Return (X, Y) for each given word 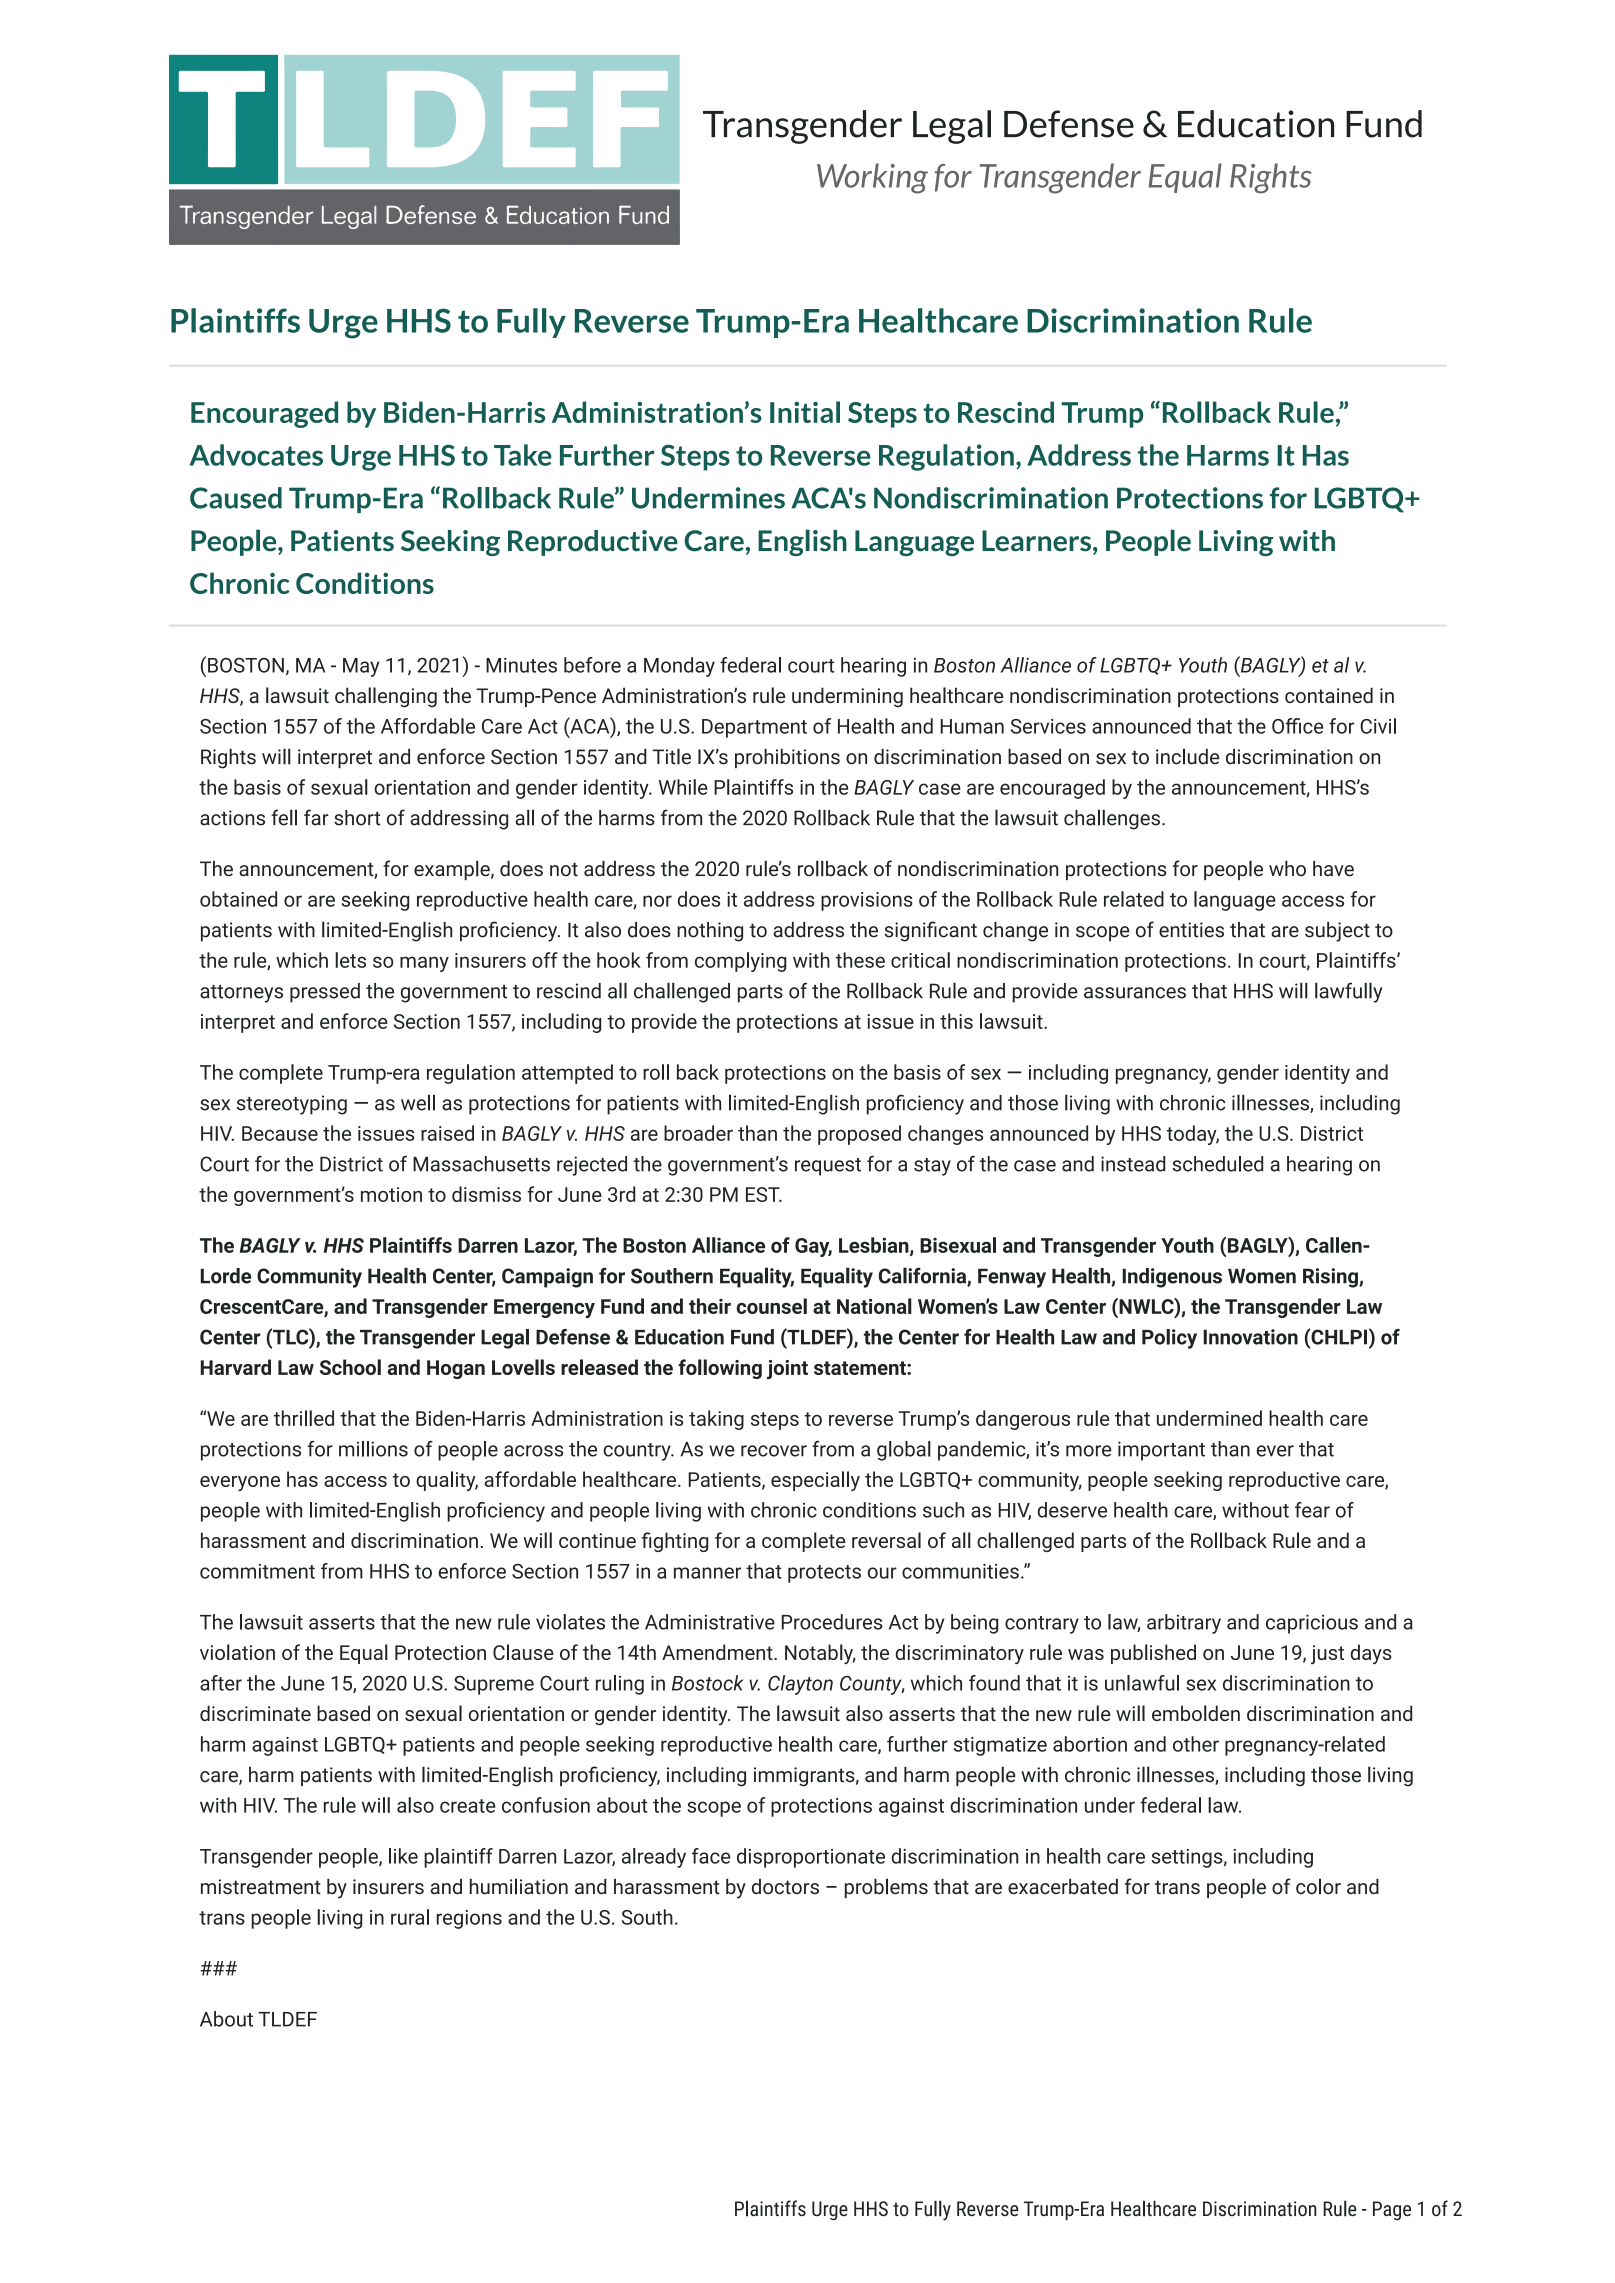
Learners (1036, 541)
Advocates (256, 455)
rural (410, 1917)
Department (754, 728)
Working (872, 178)
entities (1191, 930)
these (860, 960)
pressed (325, 993)
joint (787, 1369)
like (403, 1856)
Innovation (1250, 1337)
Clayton (800, 1685)
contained (1329, 695)
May (361, 667)
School (350, 1367)
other (1196, 1744)
